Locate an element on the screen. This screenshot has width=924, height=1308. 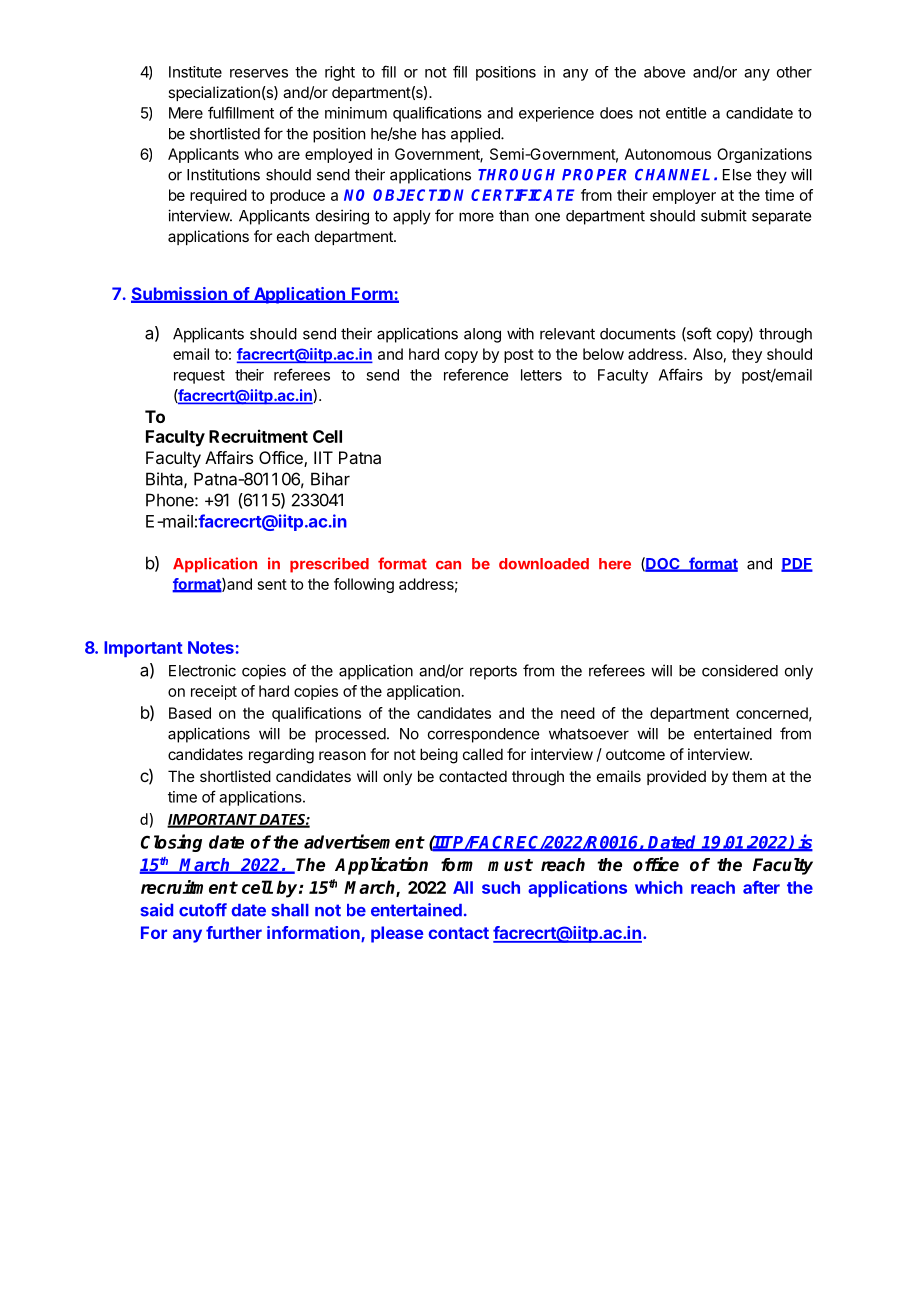
Bihar is located at coordinates (330, 479).
